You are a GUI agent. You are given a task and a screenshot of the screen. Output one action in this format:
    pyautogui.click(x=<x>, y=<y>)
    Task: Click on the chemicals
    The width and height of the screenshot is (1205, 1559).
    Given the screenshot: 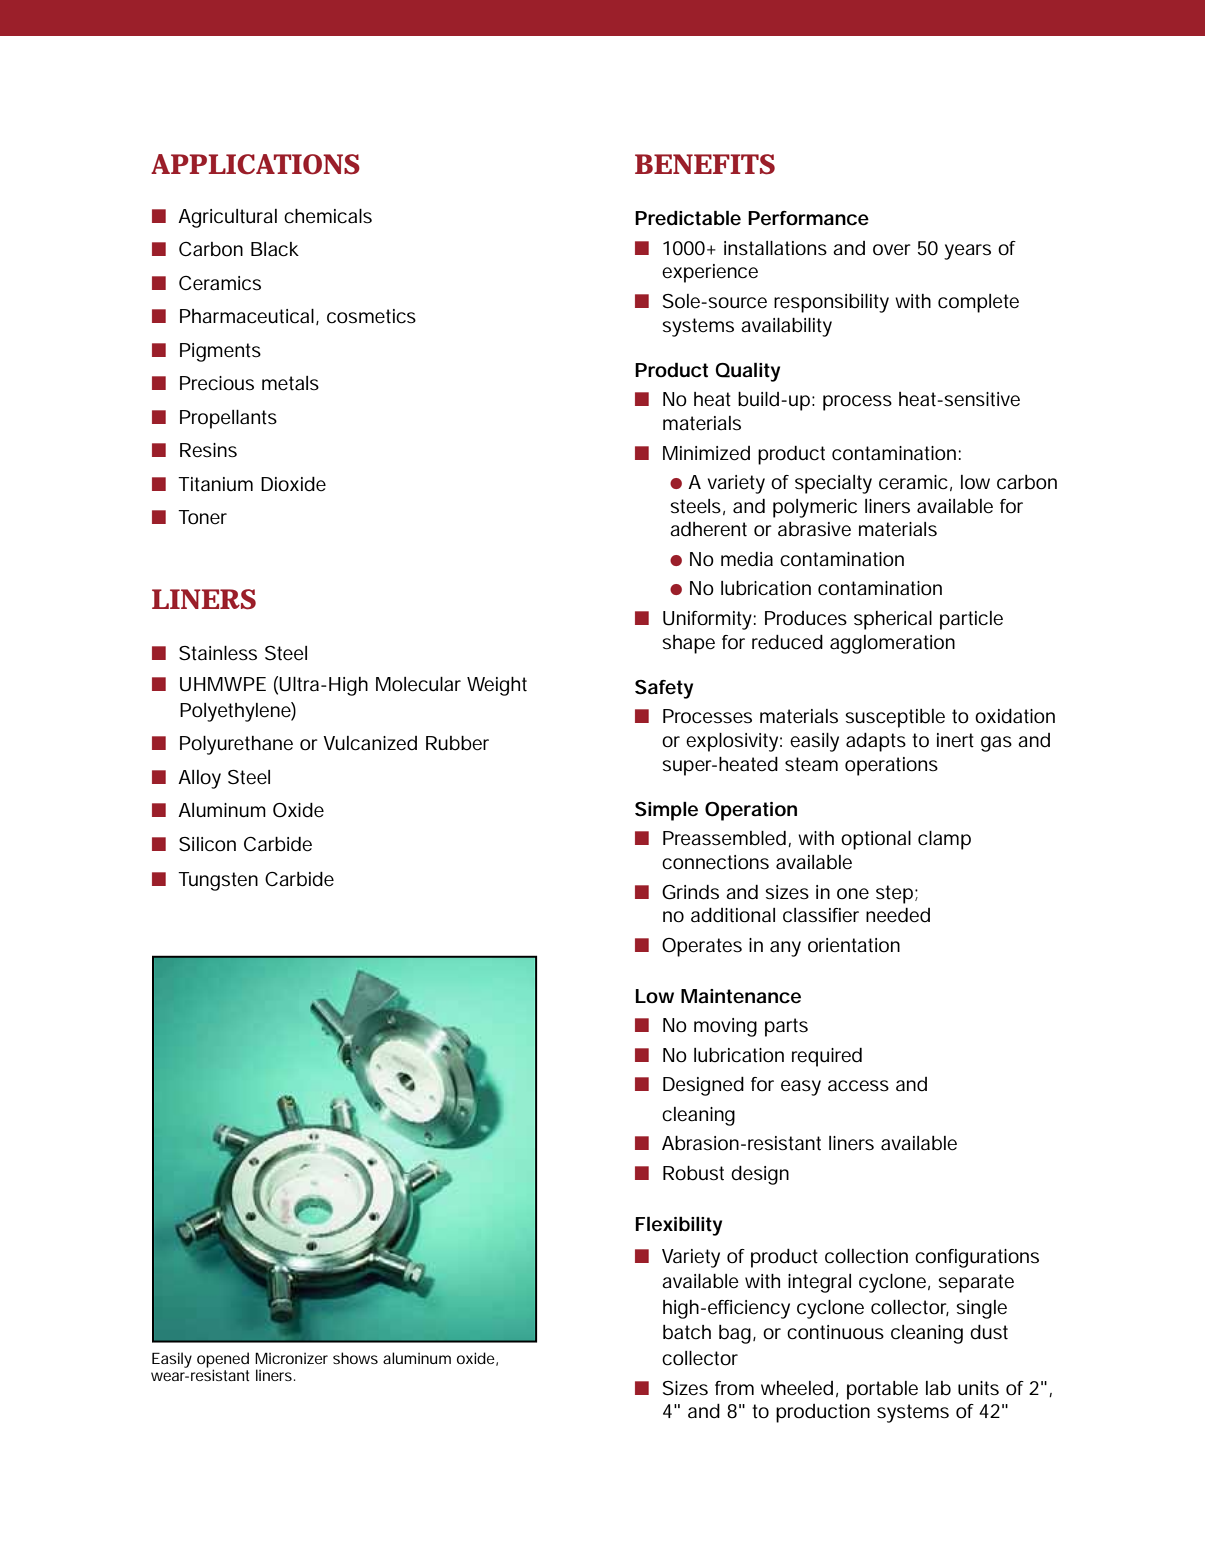 What is the action you would take?
    pyautogui.click(x=328, y=216)
